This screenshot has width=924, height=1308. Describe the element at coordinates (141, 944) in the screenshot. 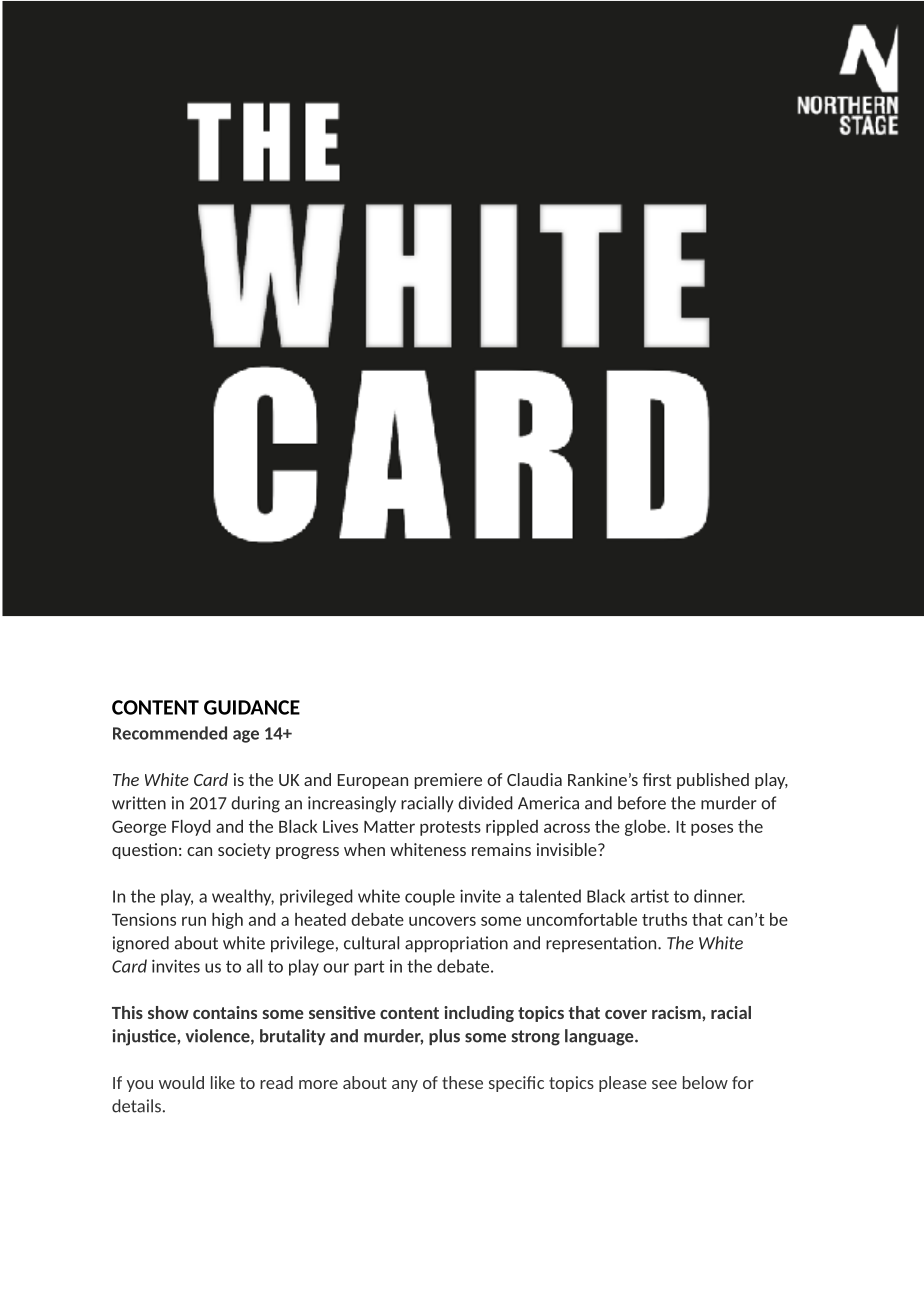

I see `ignored` at that location.
